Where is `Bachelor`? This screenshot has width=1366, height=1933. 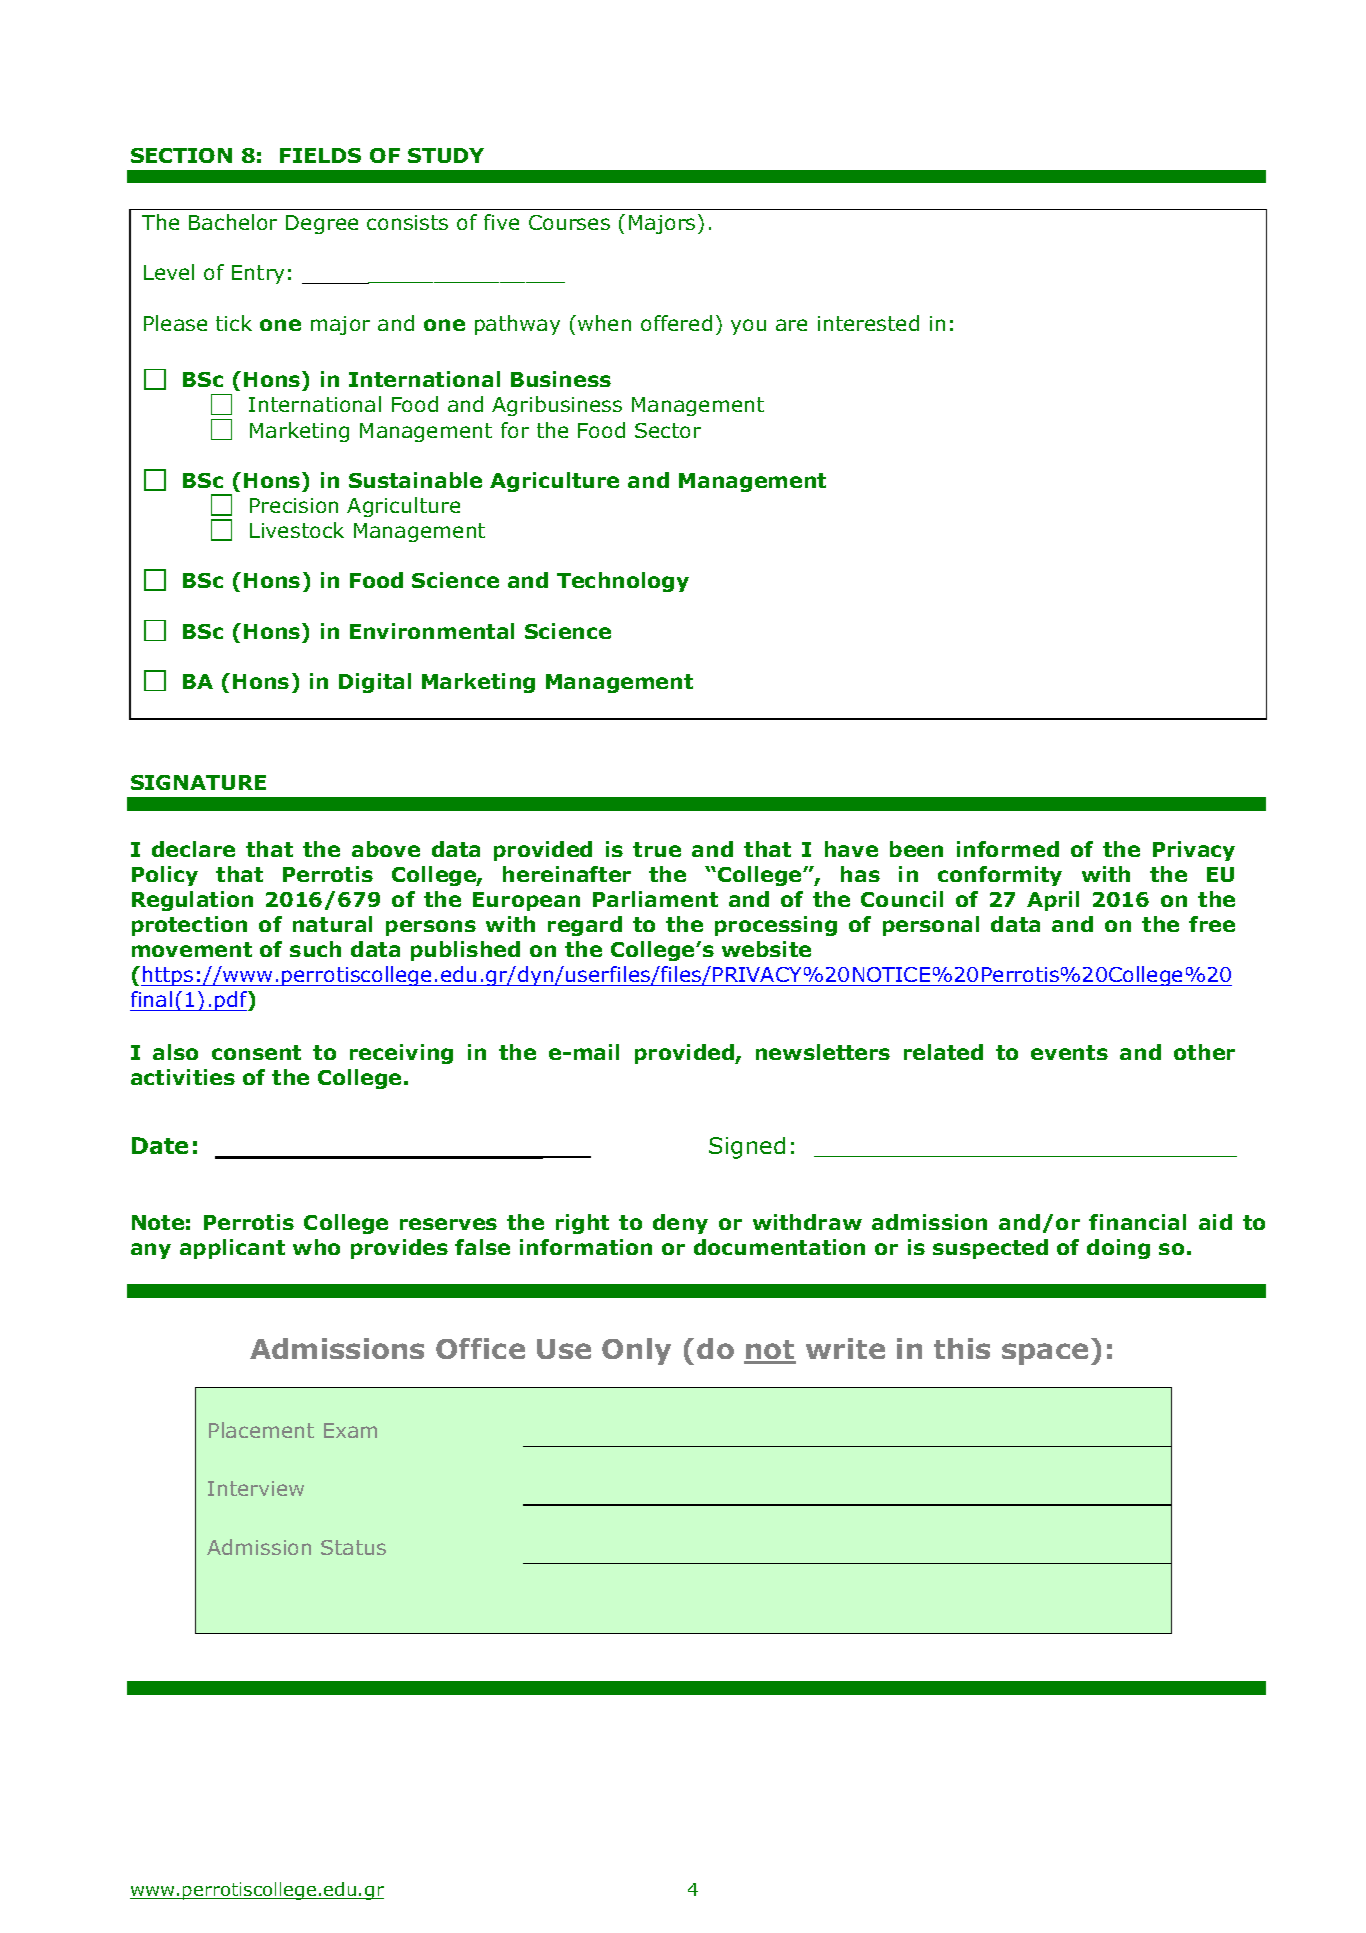 Bachelor is located at coordinates (233, 222).
